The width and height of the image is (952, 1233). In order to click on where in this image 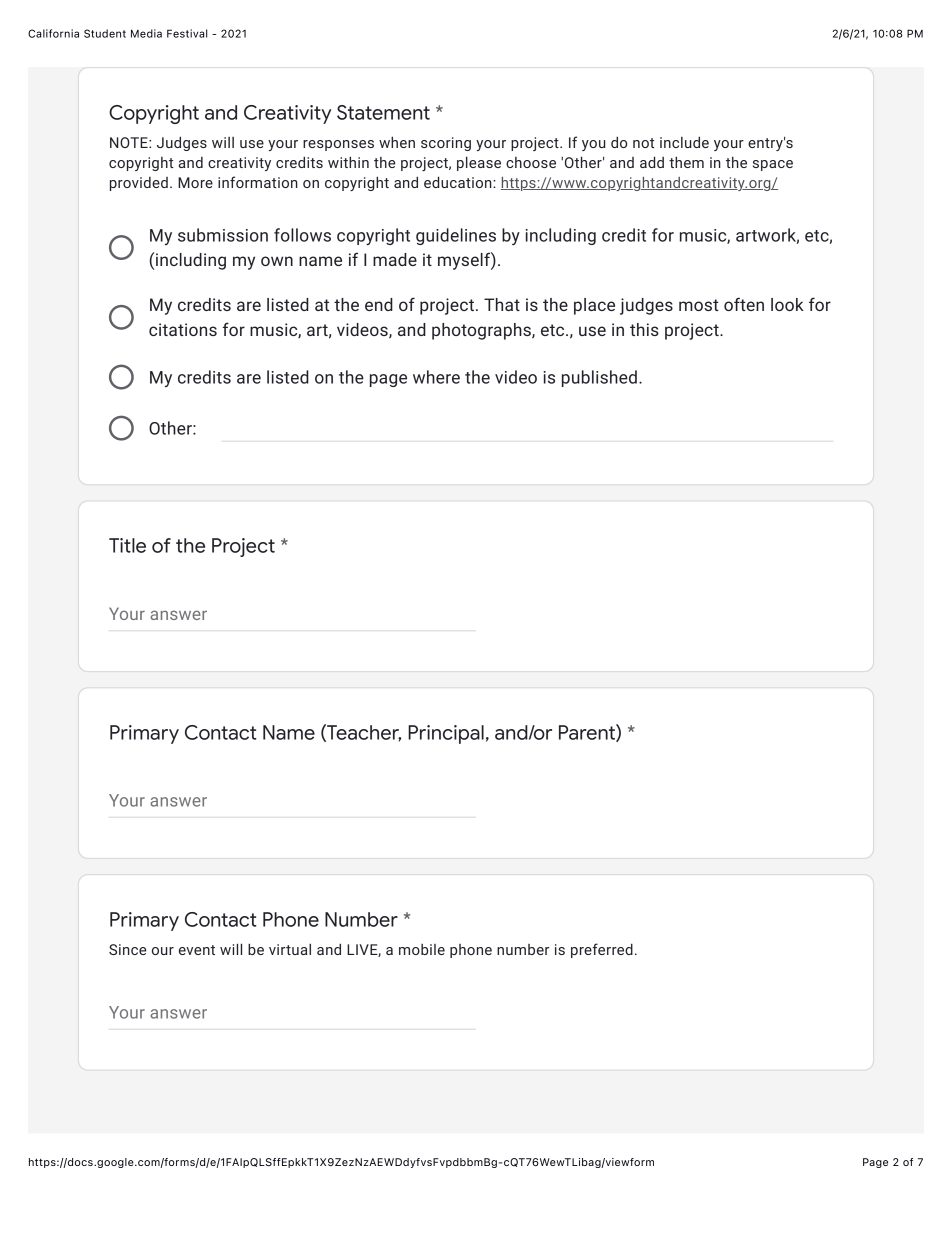, I will do `click(436, 377)`.
